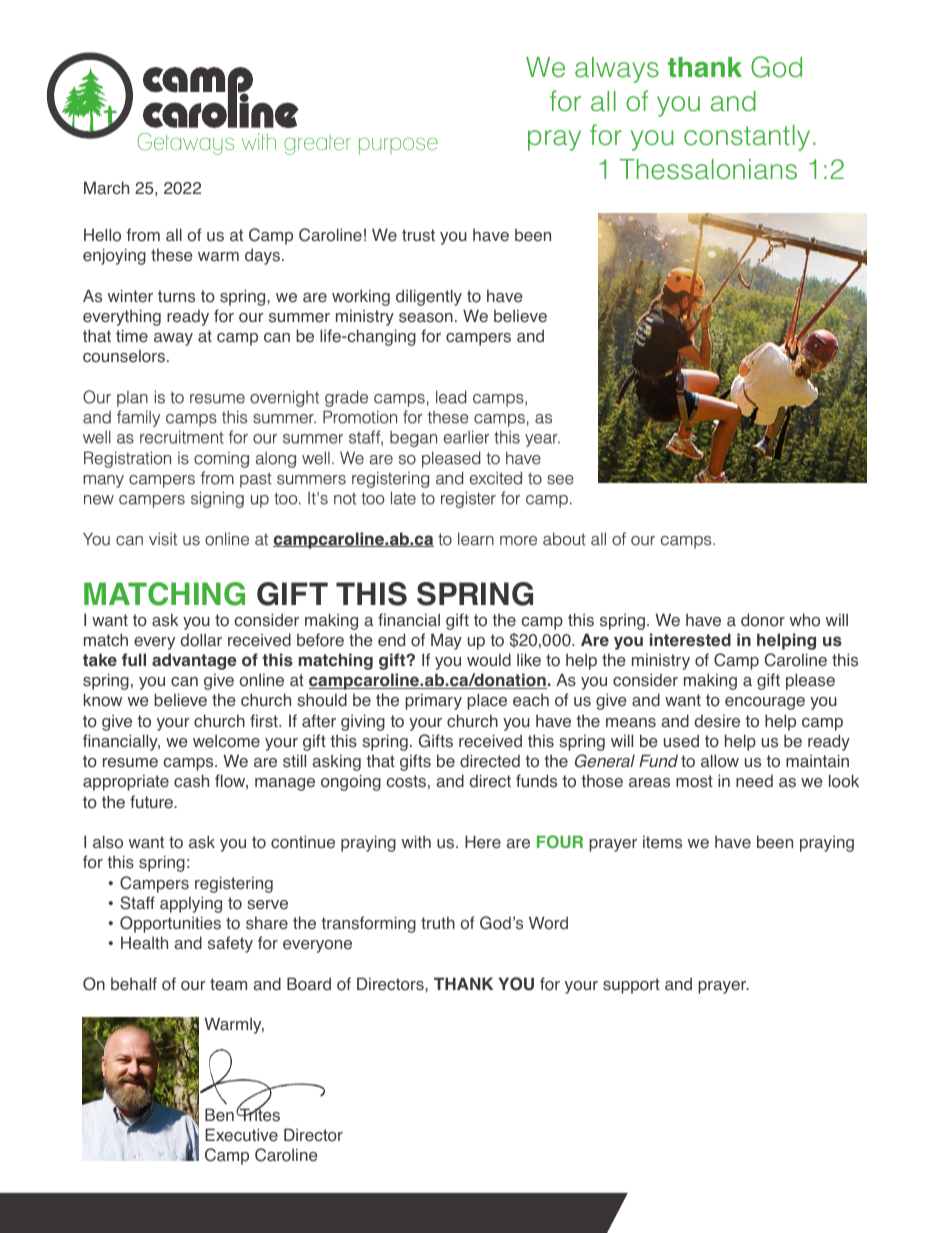 Image resolution: width=952 pixels, height=1233 pixels. Describe the element at coordinates (201, 640) in the screenshot. I see `dollar` at that location.
